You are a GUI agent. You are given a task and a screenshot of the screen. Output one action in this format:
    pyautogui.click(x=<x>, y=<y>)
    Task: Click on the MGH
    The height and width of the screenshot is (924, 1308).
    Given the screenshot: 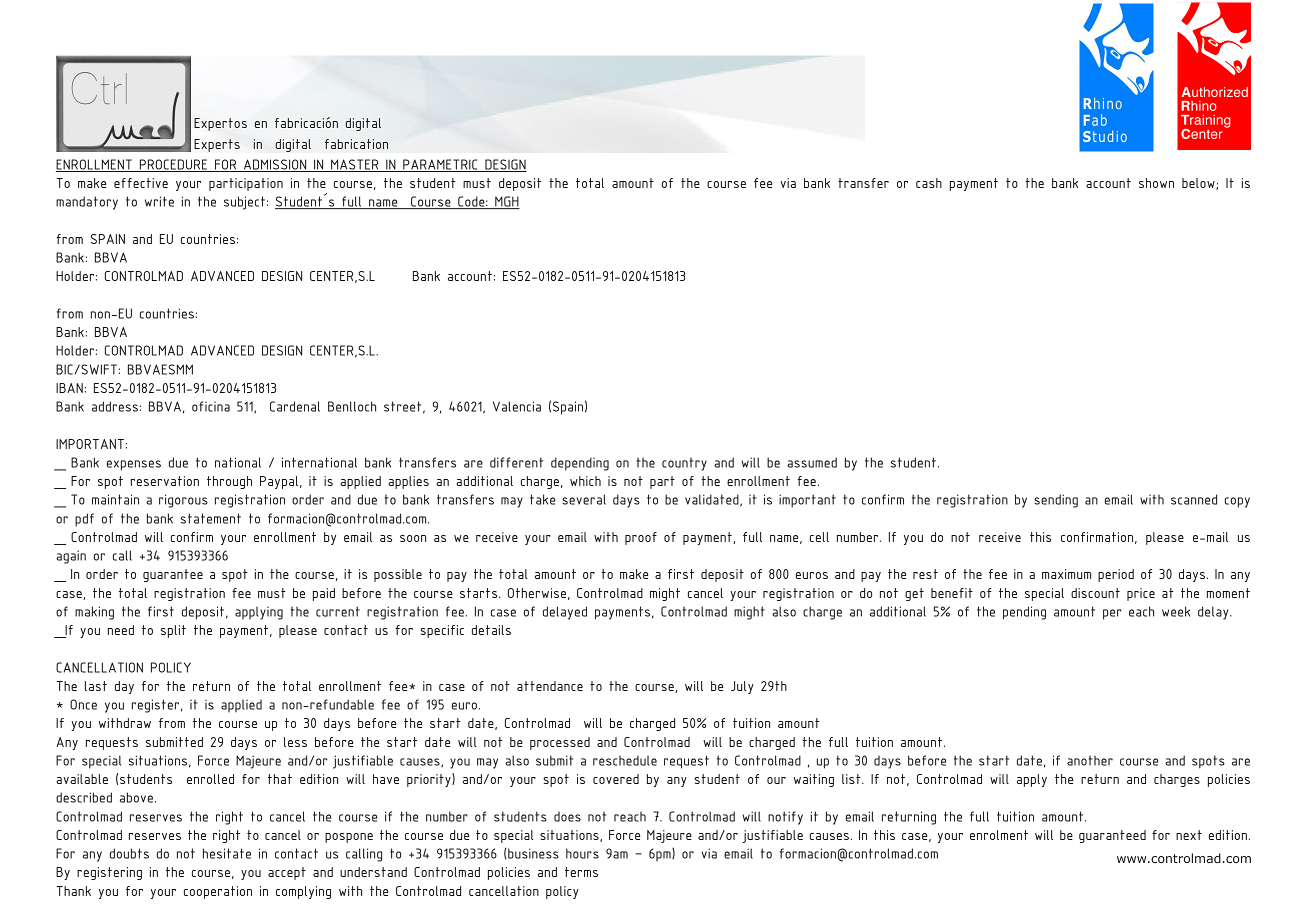 What is the action you would take?
    pyautogui.click(x=506, y=202)
